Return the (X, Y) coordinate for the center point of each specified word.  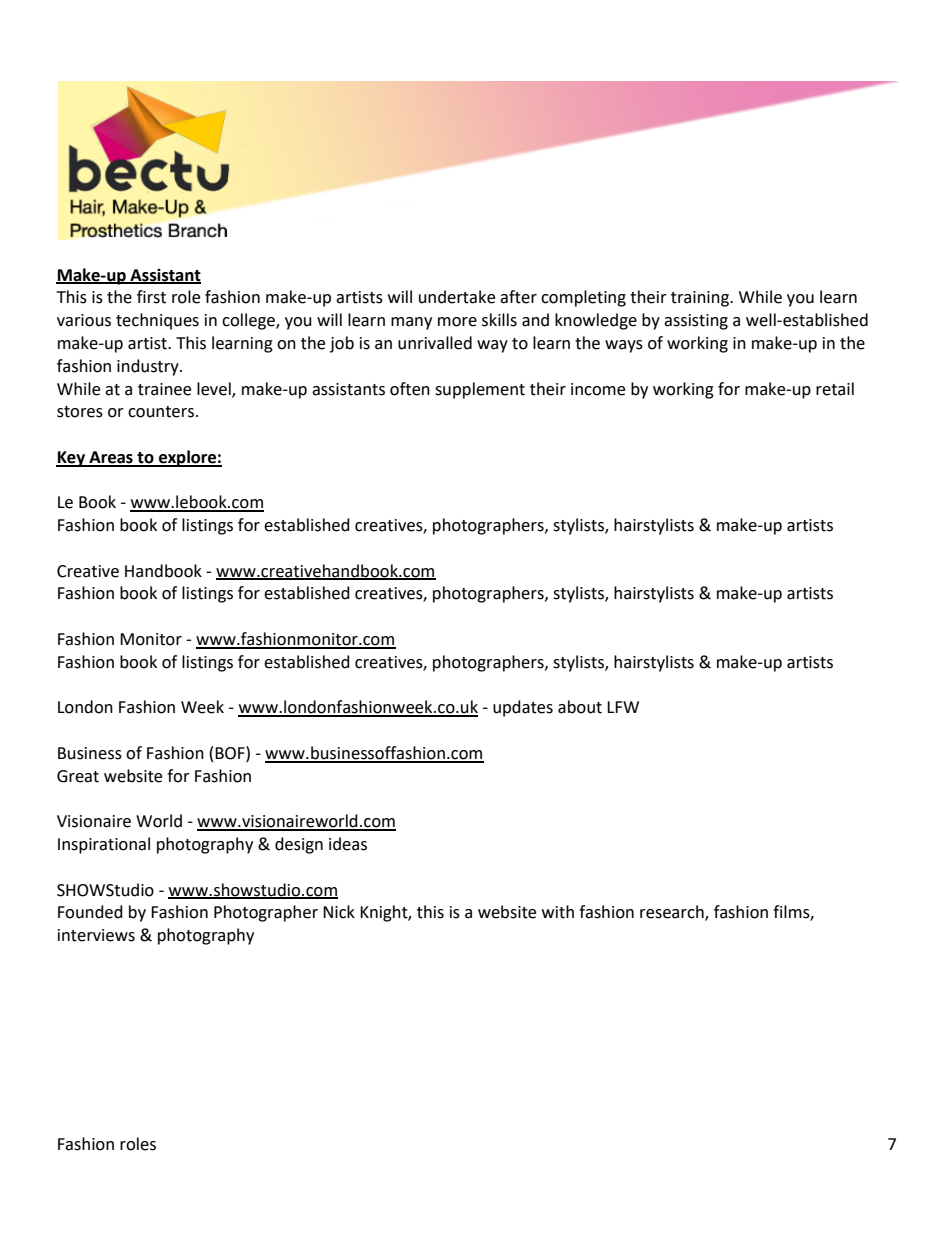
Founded (90, 912)
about (580, 707)
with (558, 912)
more (457, 322)
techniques (157, 321)
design (299, 845)
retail (835, 389)
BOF (231, 753)
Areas (111, 458)
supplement (480, 390)
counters (161, 412)
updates (523, 708)
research (673, 913)
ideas (348, 844)
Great (78, 776)
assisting (696, 322)
